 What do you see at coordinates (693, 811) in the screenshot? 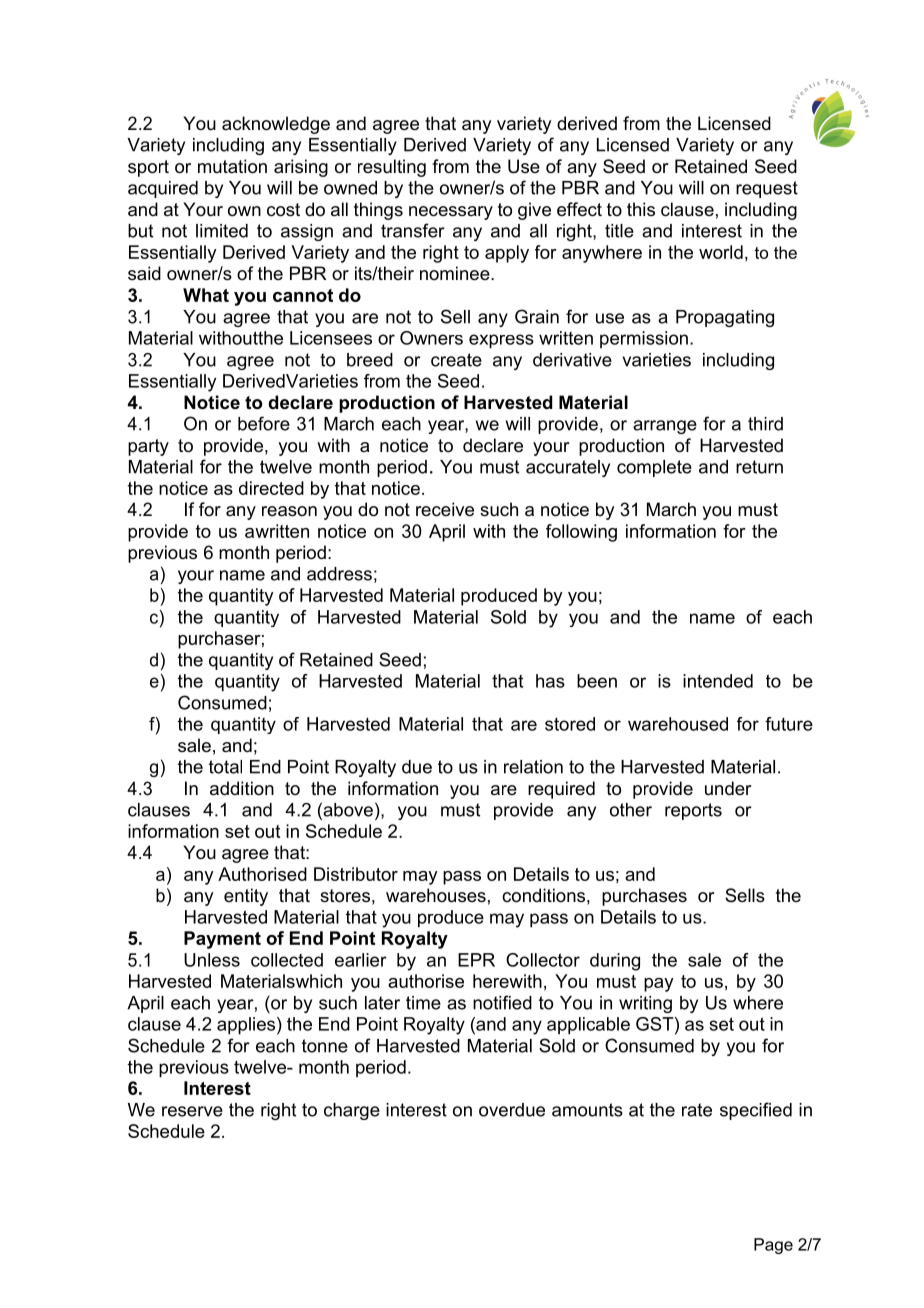
I see `reports` at bounding box center [693, 811].
